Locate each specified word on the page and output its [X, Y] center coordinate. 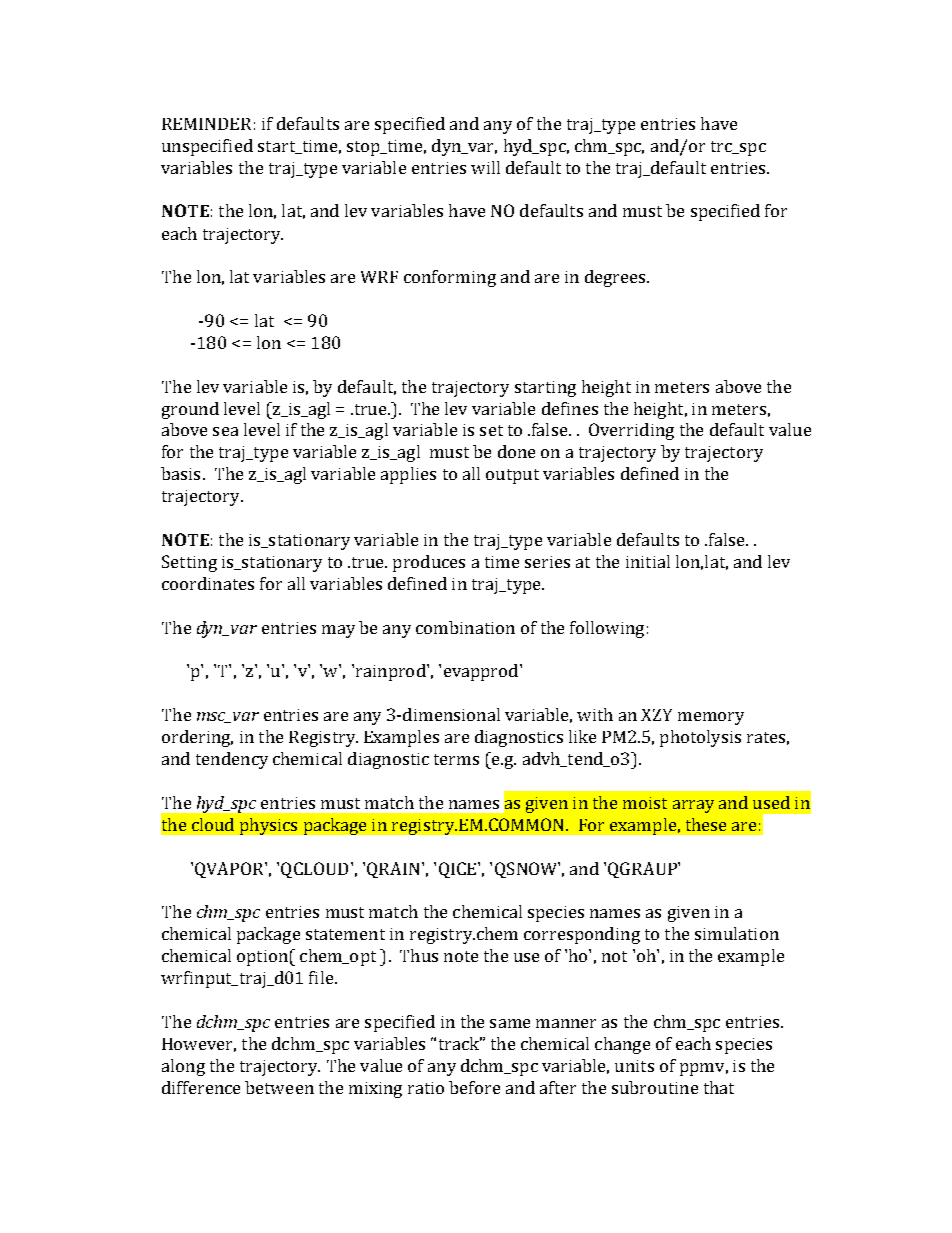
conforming [450, 278]
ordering [197, 738]
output [512, 476]
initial [648, 561]
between [279, 1087]
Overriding [631, 431]
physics [268, 826]
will [485, 167]
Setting [189, 563]
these [706, 824]
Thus [419, 955]
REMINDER [206, 124]
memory [711, 718]
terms [456, 759]
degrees [616, 278]
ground [190, 410]
